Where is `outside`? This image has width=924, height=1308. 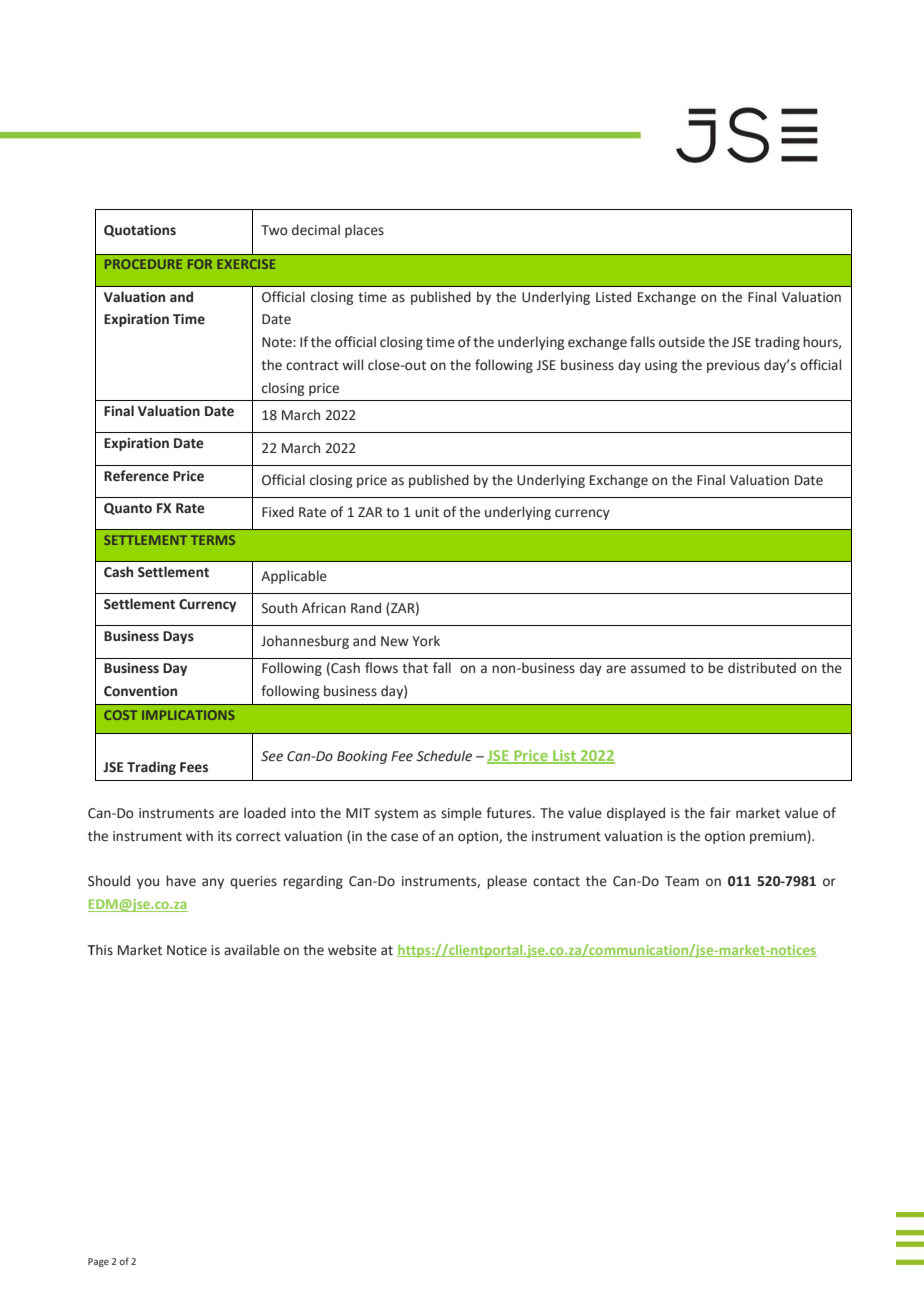 outside is located at coordinates (682, 342).
